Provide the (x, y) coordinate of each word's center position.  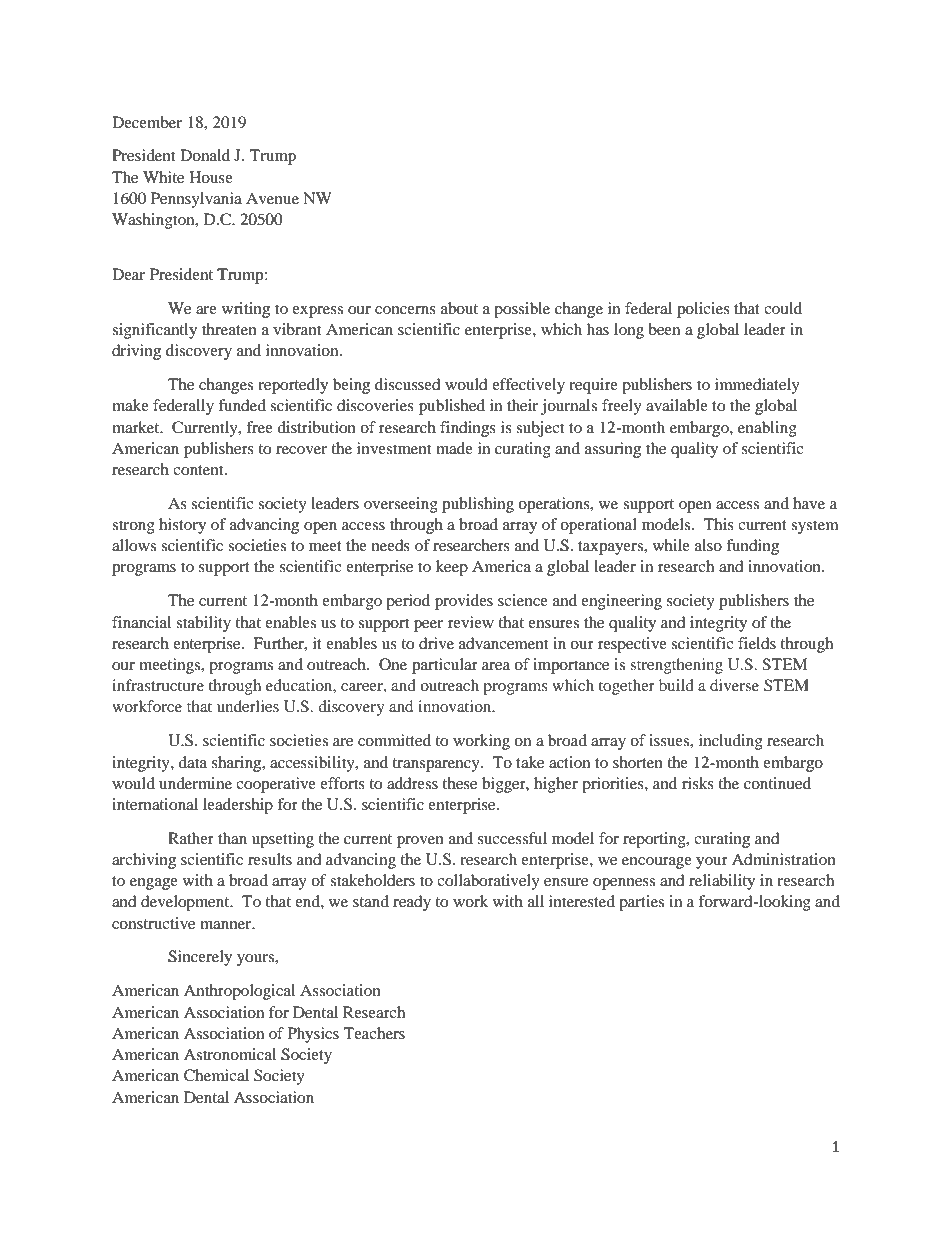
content (199, 470)
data (192, 762)
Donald (205, 155)
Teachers (374, 1033)
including (731, 742)
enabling (767, 429)
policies (703, 310)
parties (641, 903)
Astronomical (230, 1054)
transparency (437, 765)
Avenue (272, 198)
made (454, 448)
